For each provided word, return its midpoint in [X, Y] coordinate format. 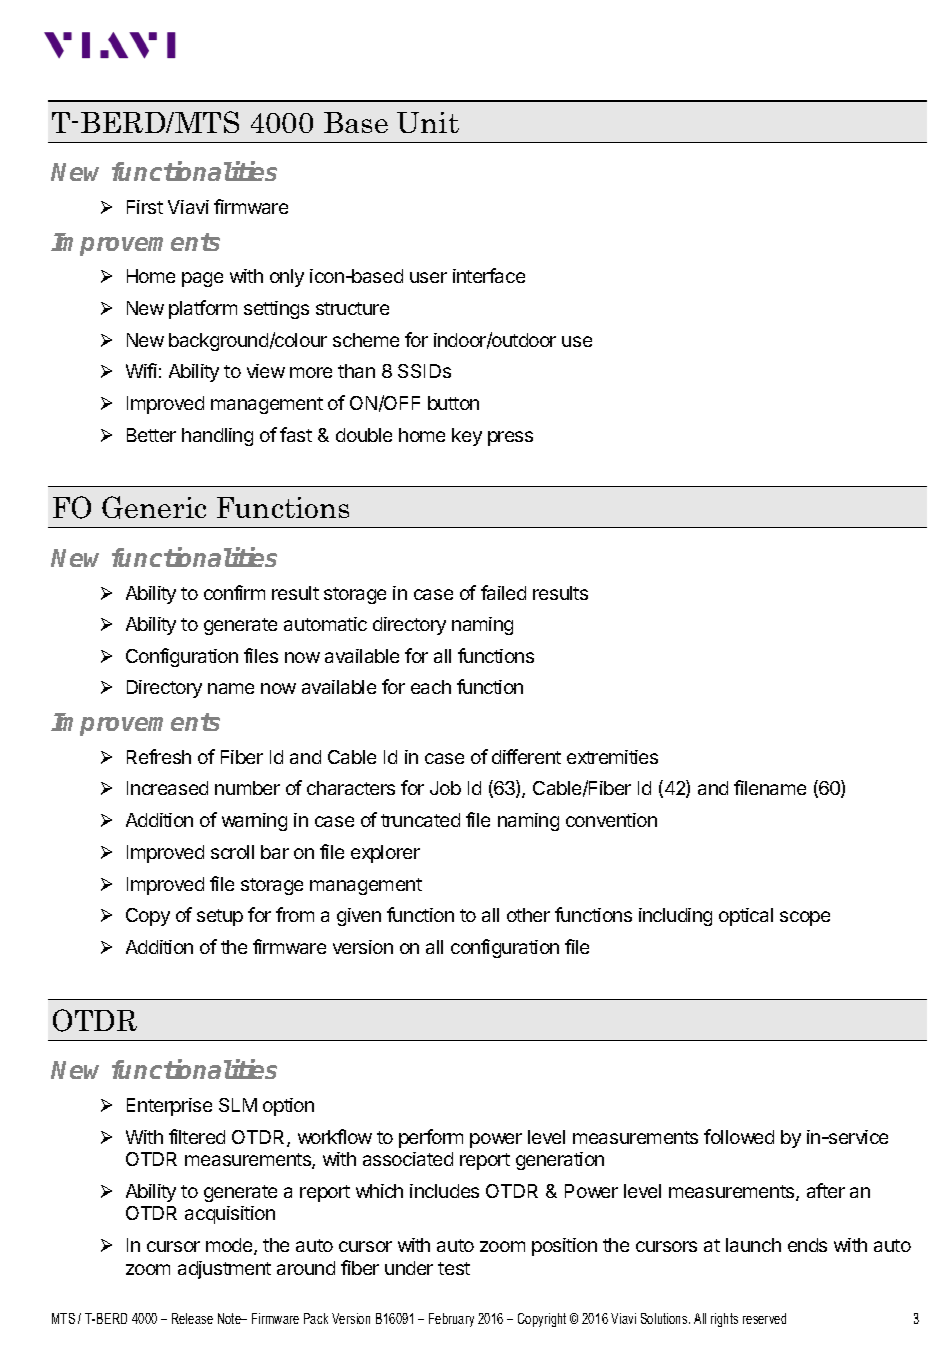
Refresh [159, 756]
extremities [612, 757]
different [526, 756]
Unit [428, 122]
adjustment [224, 1270]
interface [489, 275]
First [145, 207]
